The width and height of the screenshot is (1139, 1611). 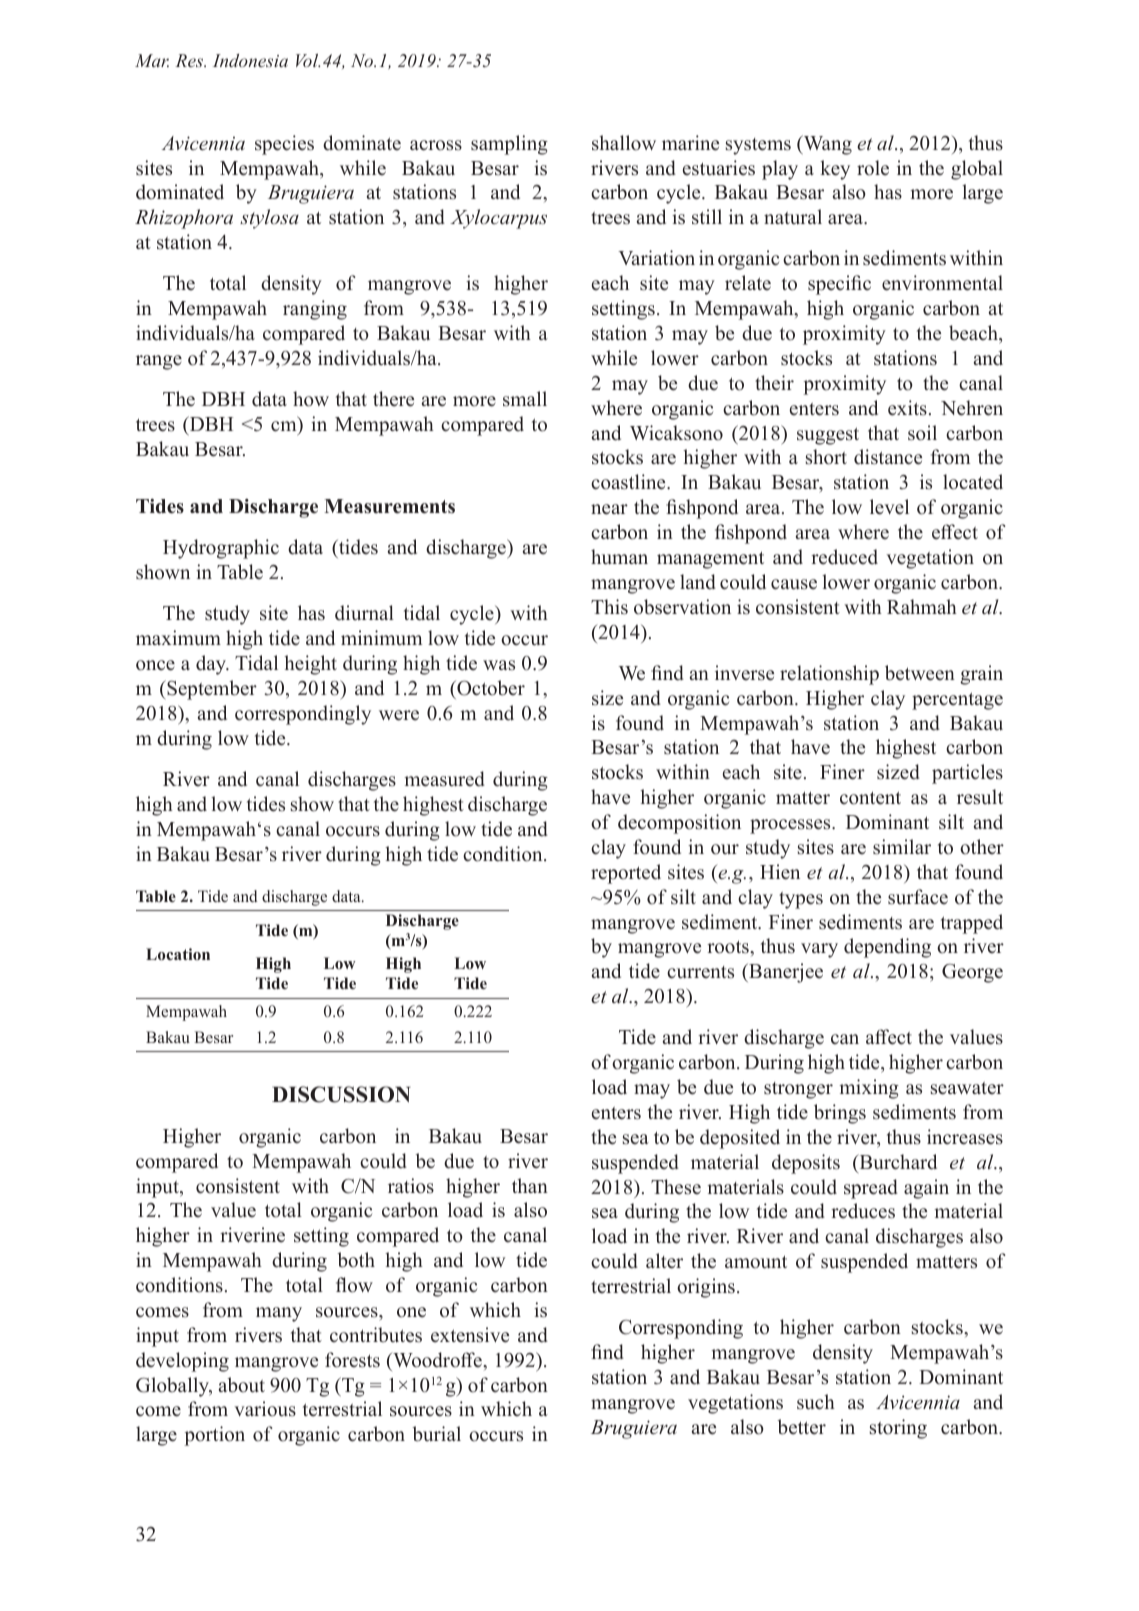 What do you see at coordinates (470, 1335) in the screenshot?
I see `extensive` at bounding box center [470, 1335].
